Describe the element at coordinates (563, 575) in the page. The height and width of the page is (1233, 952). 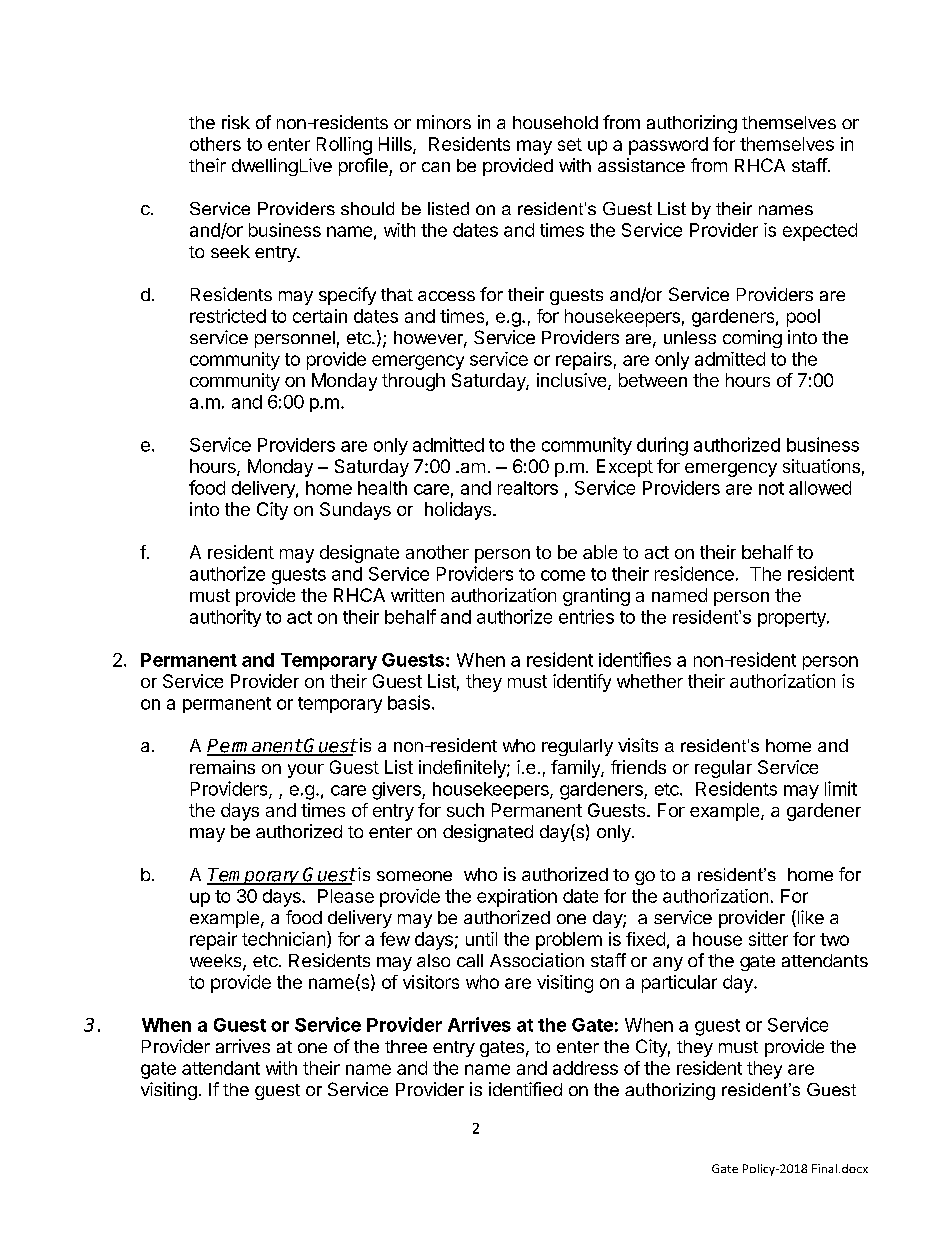
I see `come` at that location.
